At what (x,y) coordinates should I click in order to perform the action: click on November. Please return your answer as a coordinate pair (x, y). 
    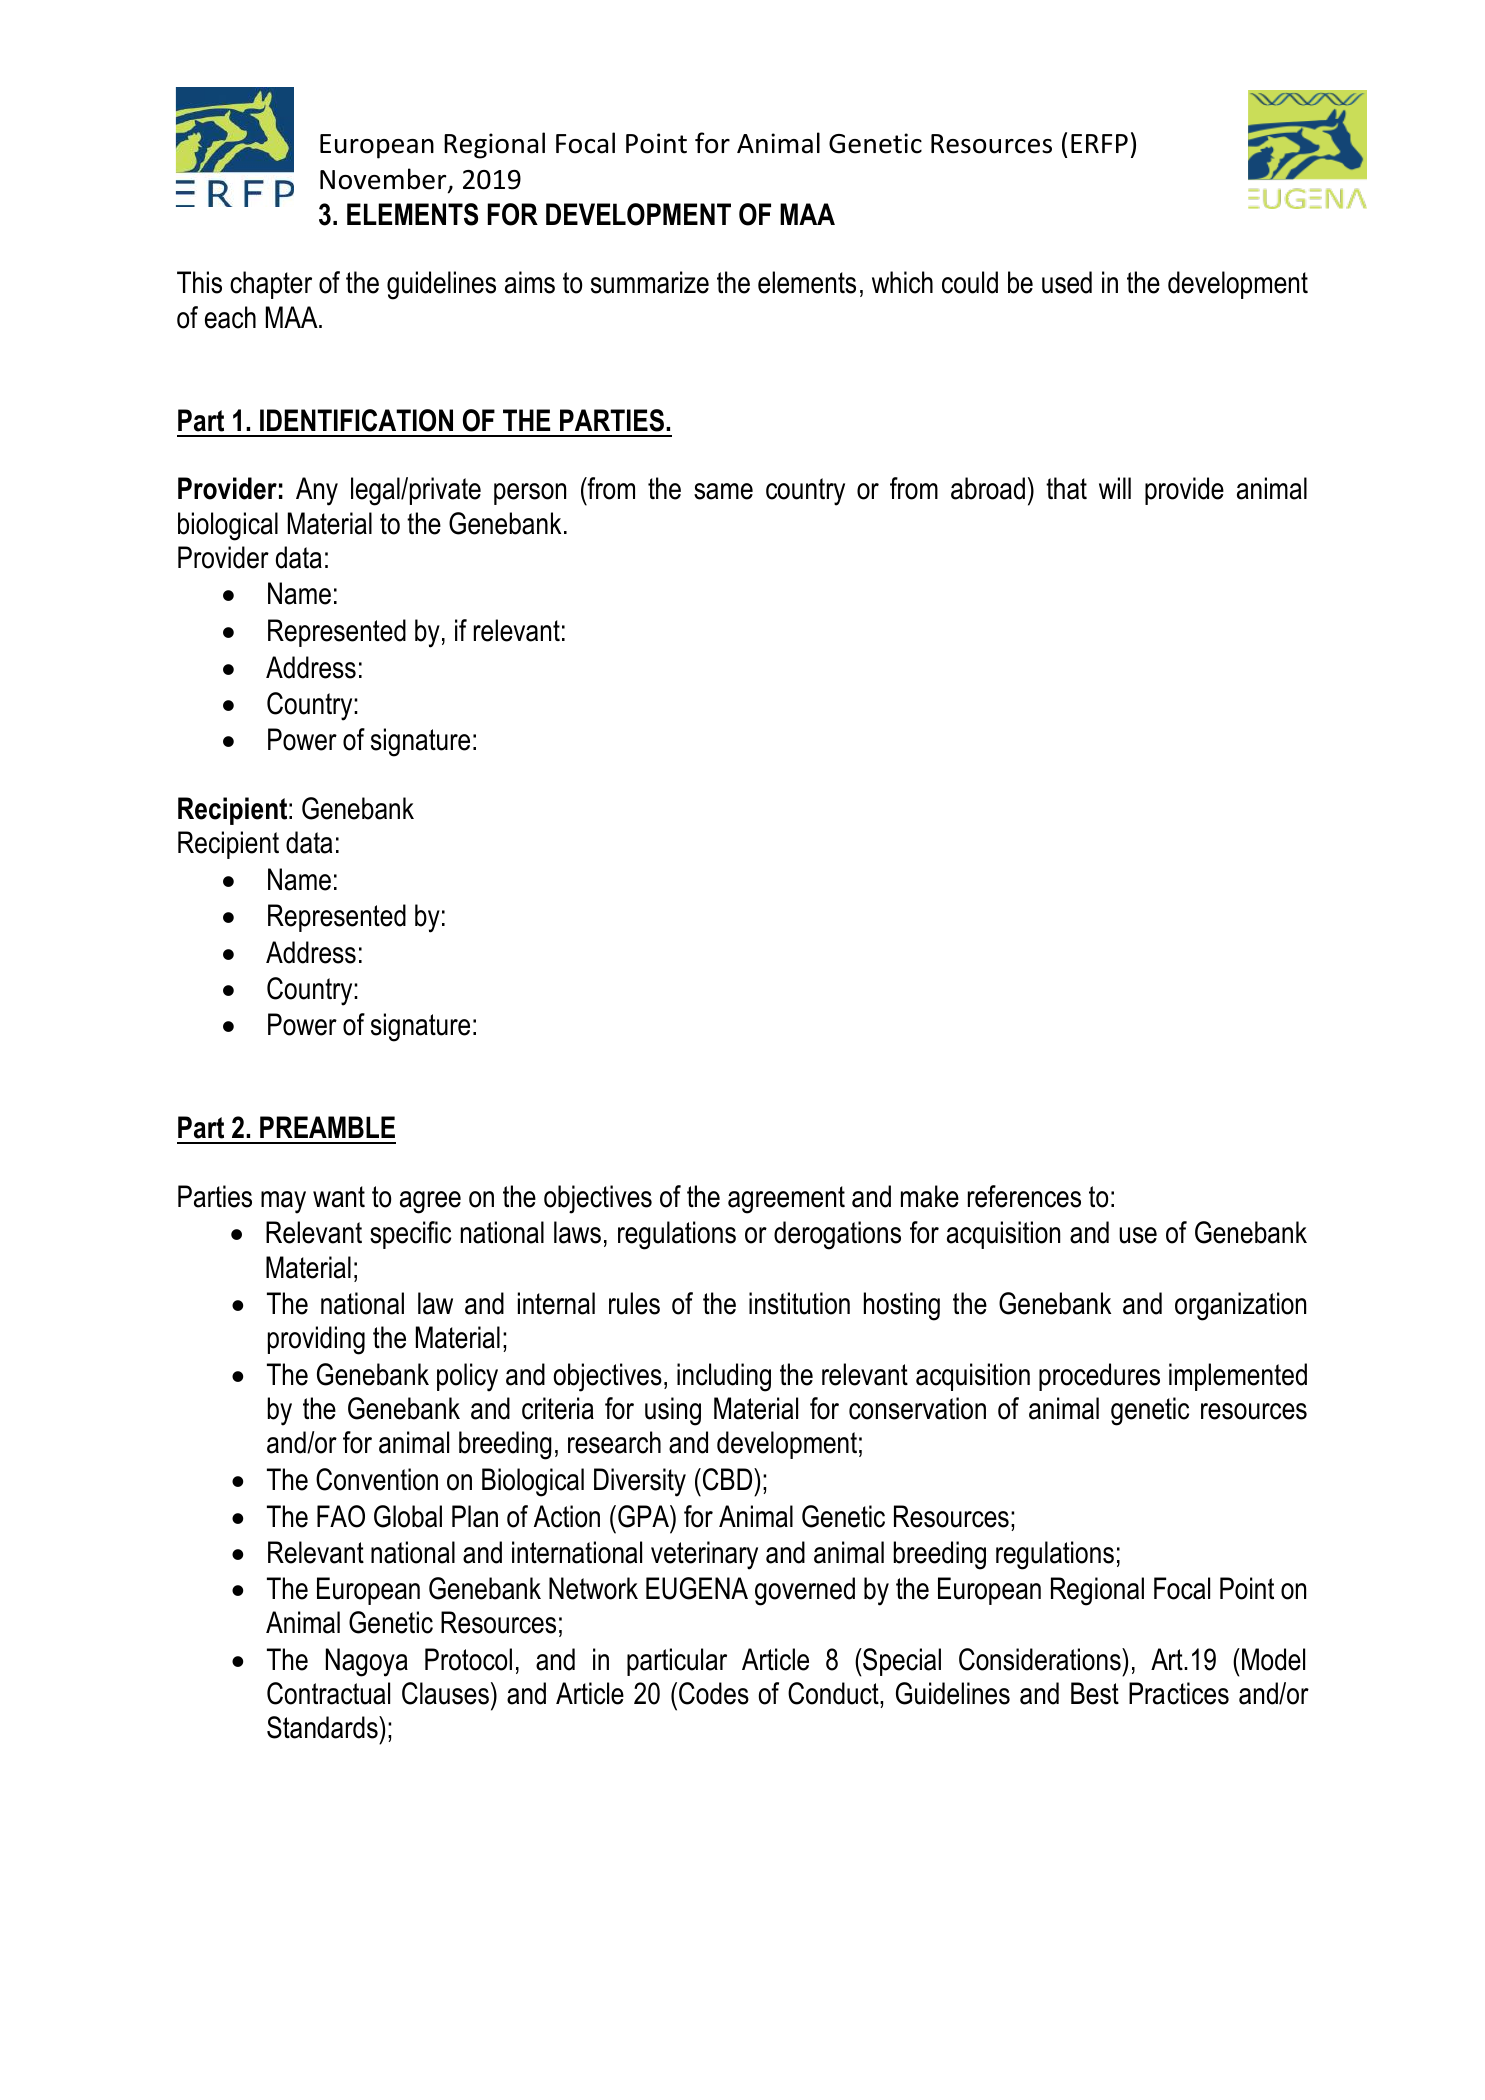
    Looking at the image, I should click on (384, 180).
